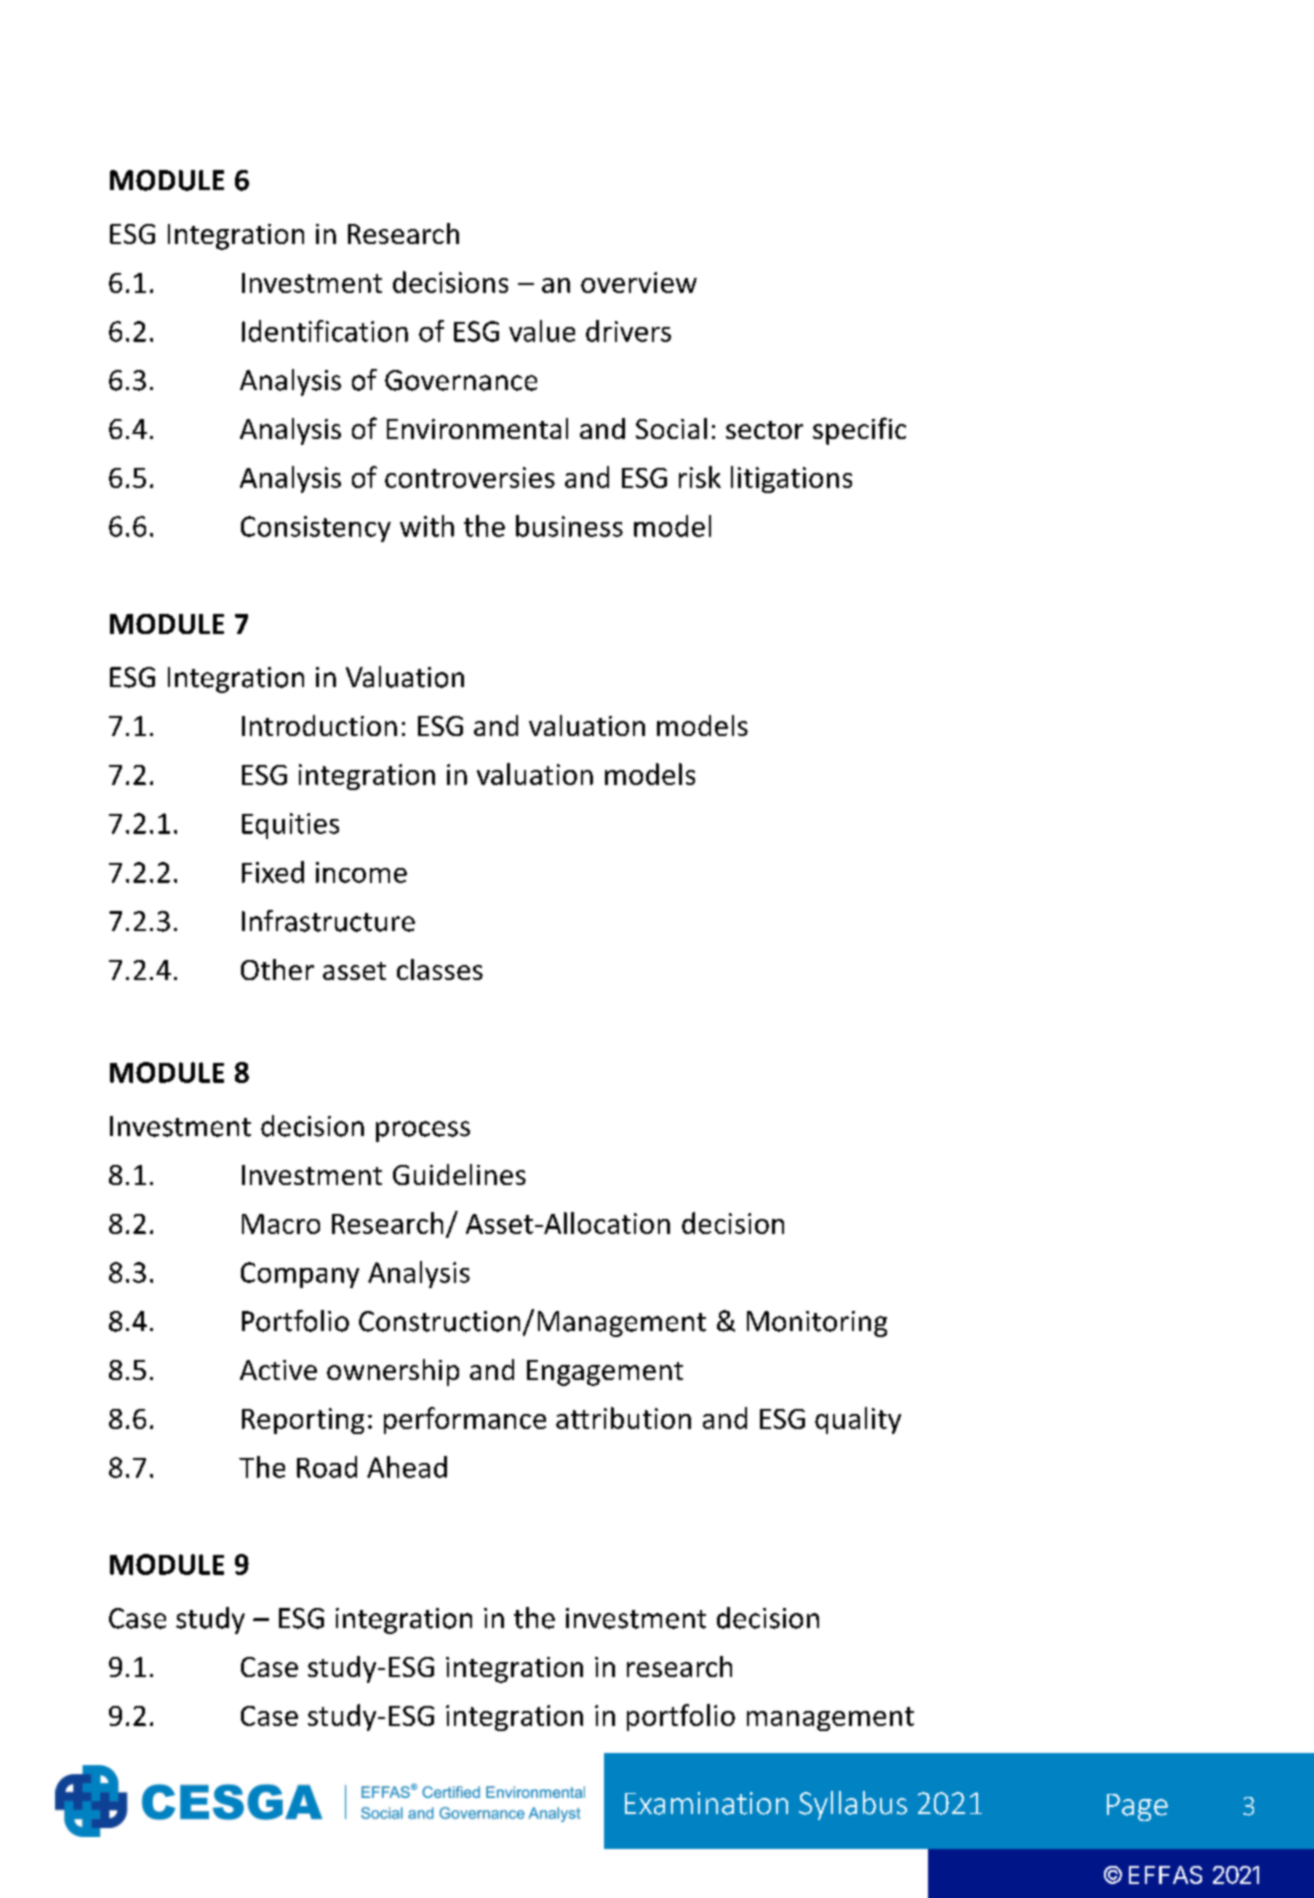 This page has width=1314, height=1898. I want to click on classes, so click(440, 969).
